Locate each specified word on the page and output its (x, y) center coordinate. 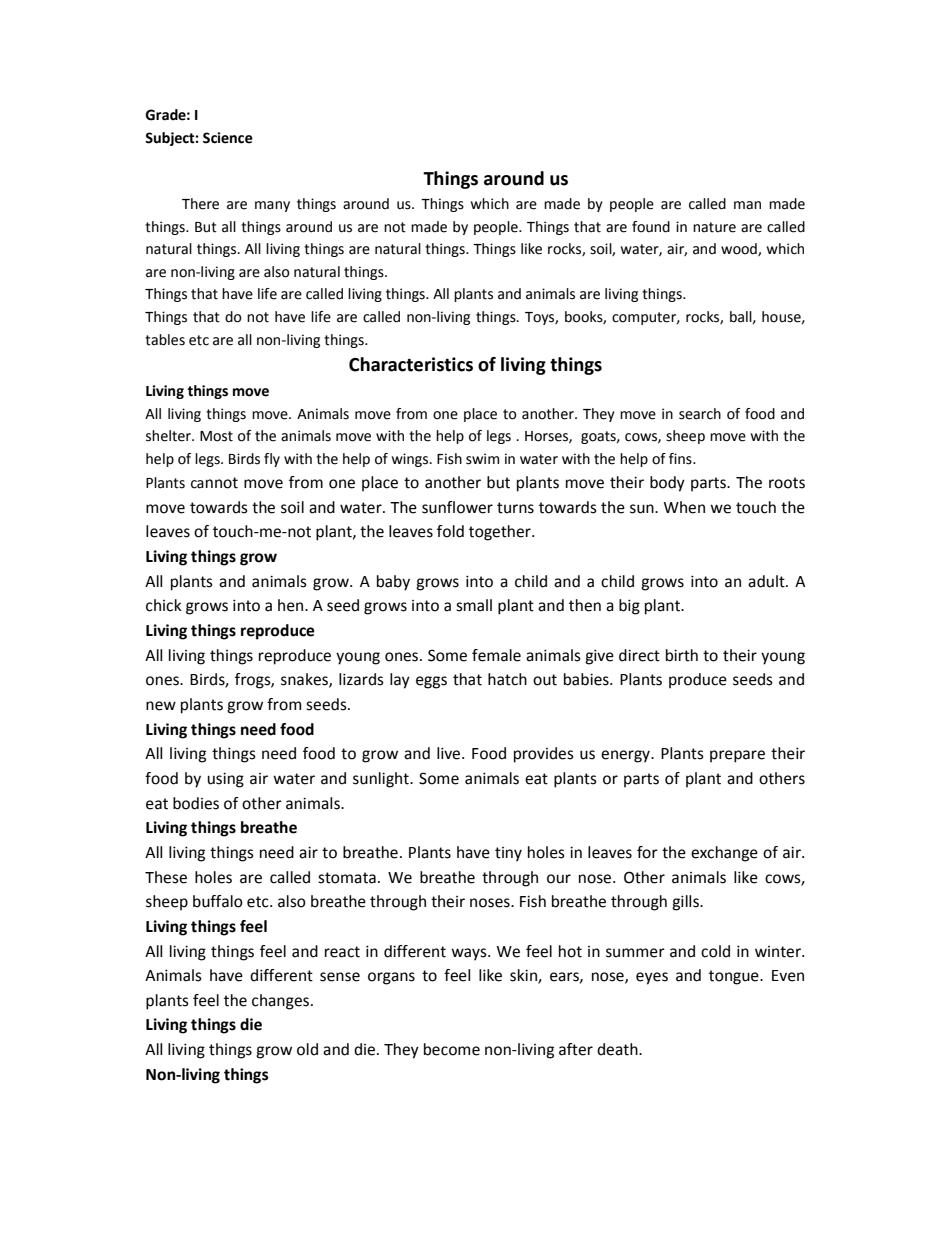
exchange (724, 854)
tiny (508, 854)
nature (714, 227)
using (225, 780)
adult (767, 581)
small (474, 605)
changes (282, 1002)
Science (228, 138)
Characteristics (411, 364)
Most (216, 436)
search (700, 414)
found (651, 227)
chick (164, 605)
